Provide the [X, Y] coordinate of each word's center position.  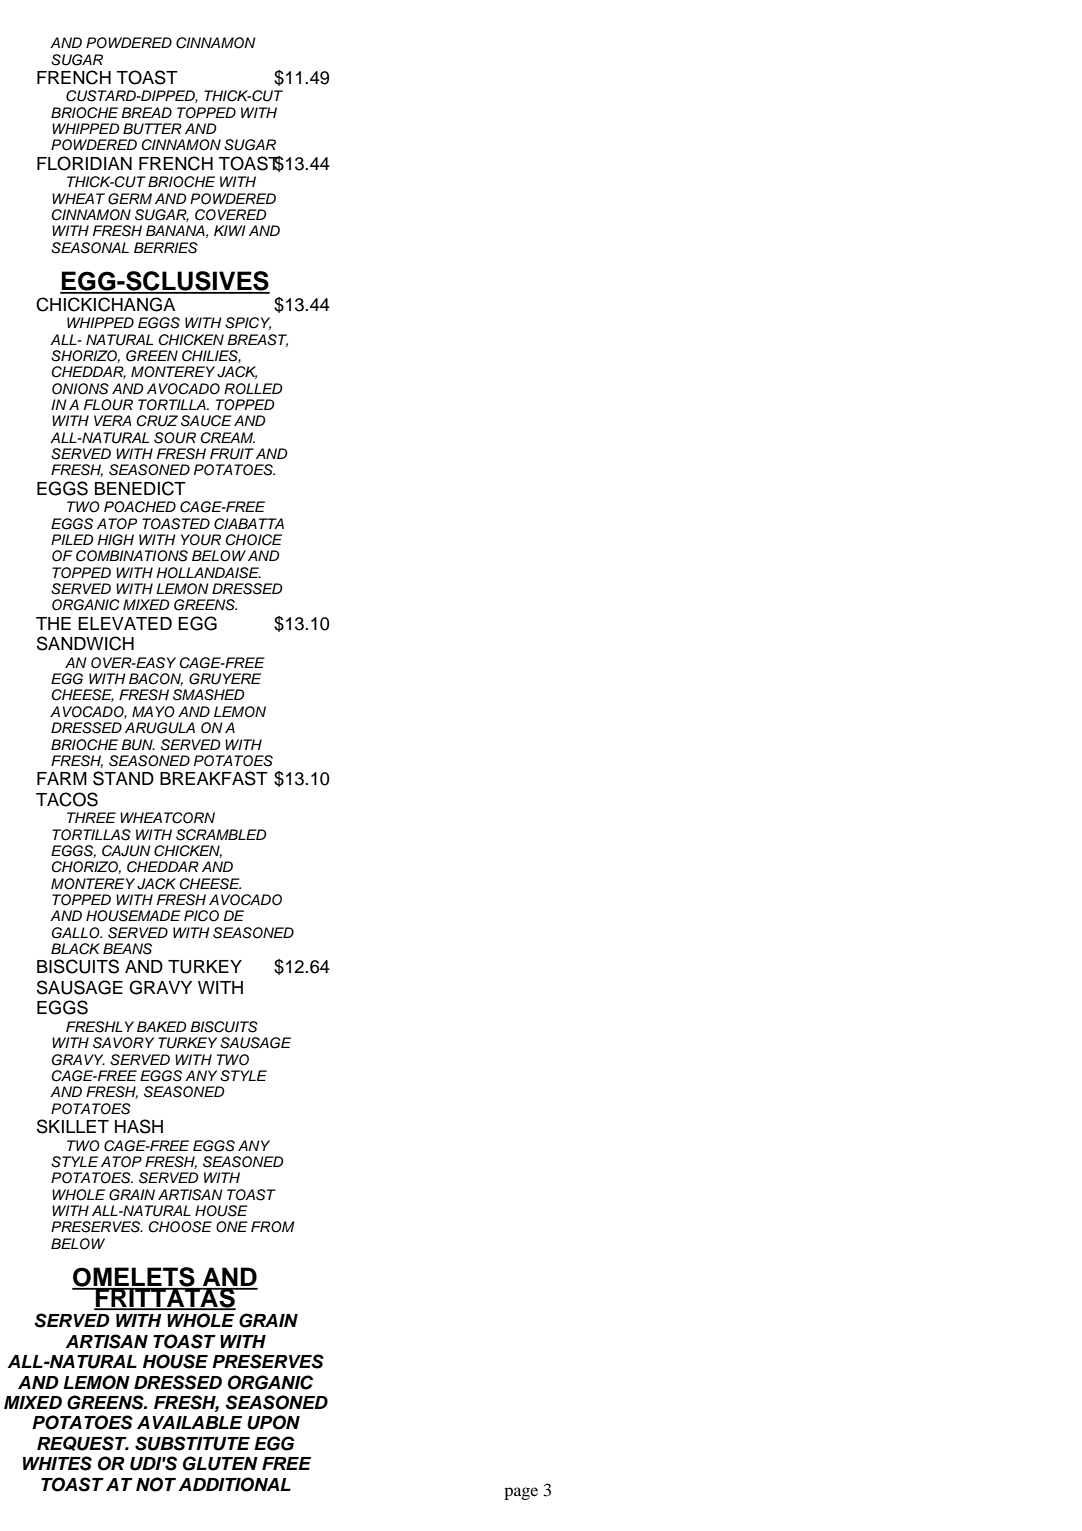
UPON [273, 1422]
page [521, 1493]
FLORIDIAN [84, 163]
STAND [123, 778]
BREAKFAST [214, 778]
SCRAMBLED [221, 835]
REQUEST [83, 1443]
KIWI [230, 230]
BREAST [257, 340]
